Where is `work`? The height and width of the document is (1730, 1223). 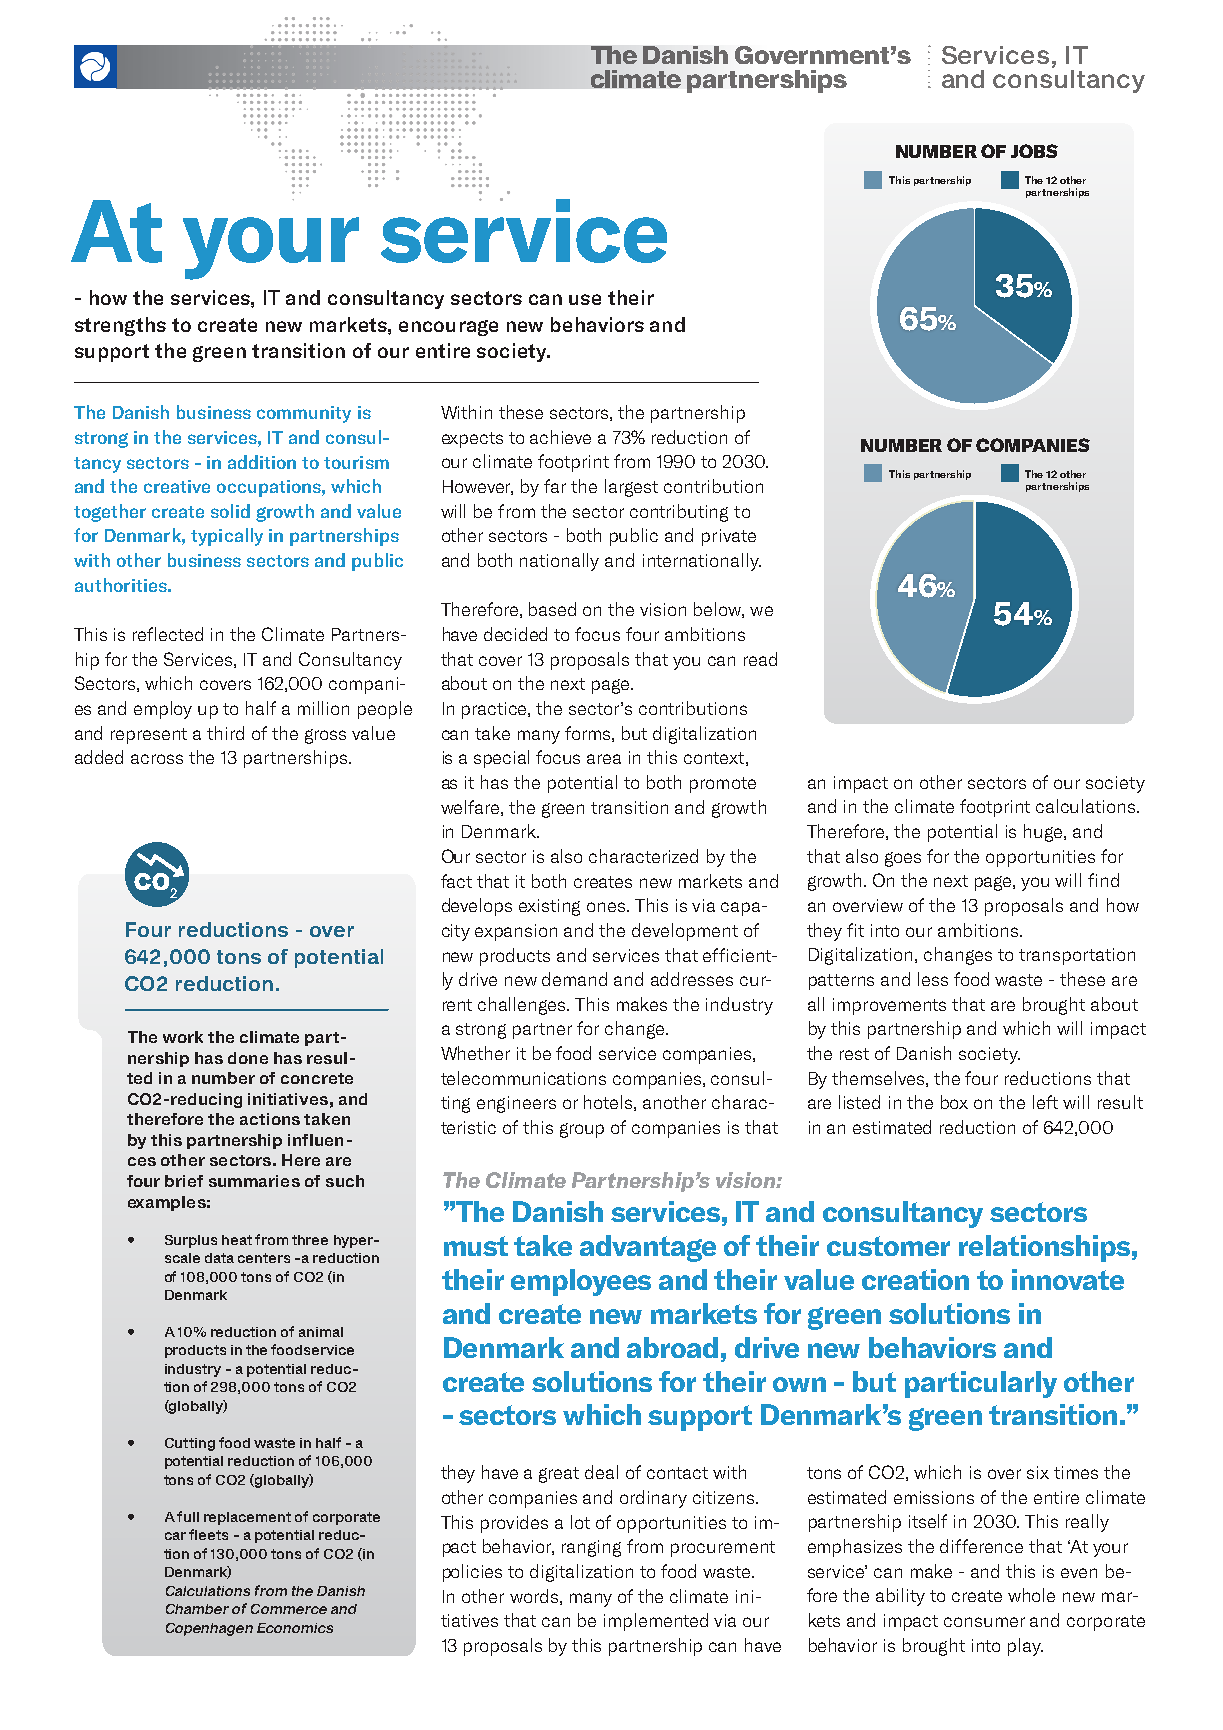
work is located at coordinates (183, 1037).
